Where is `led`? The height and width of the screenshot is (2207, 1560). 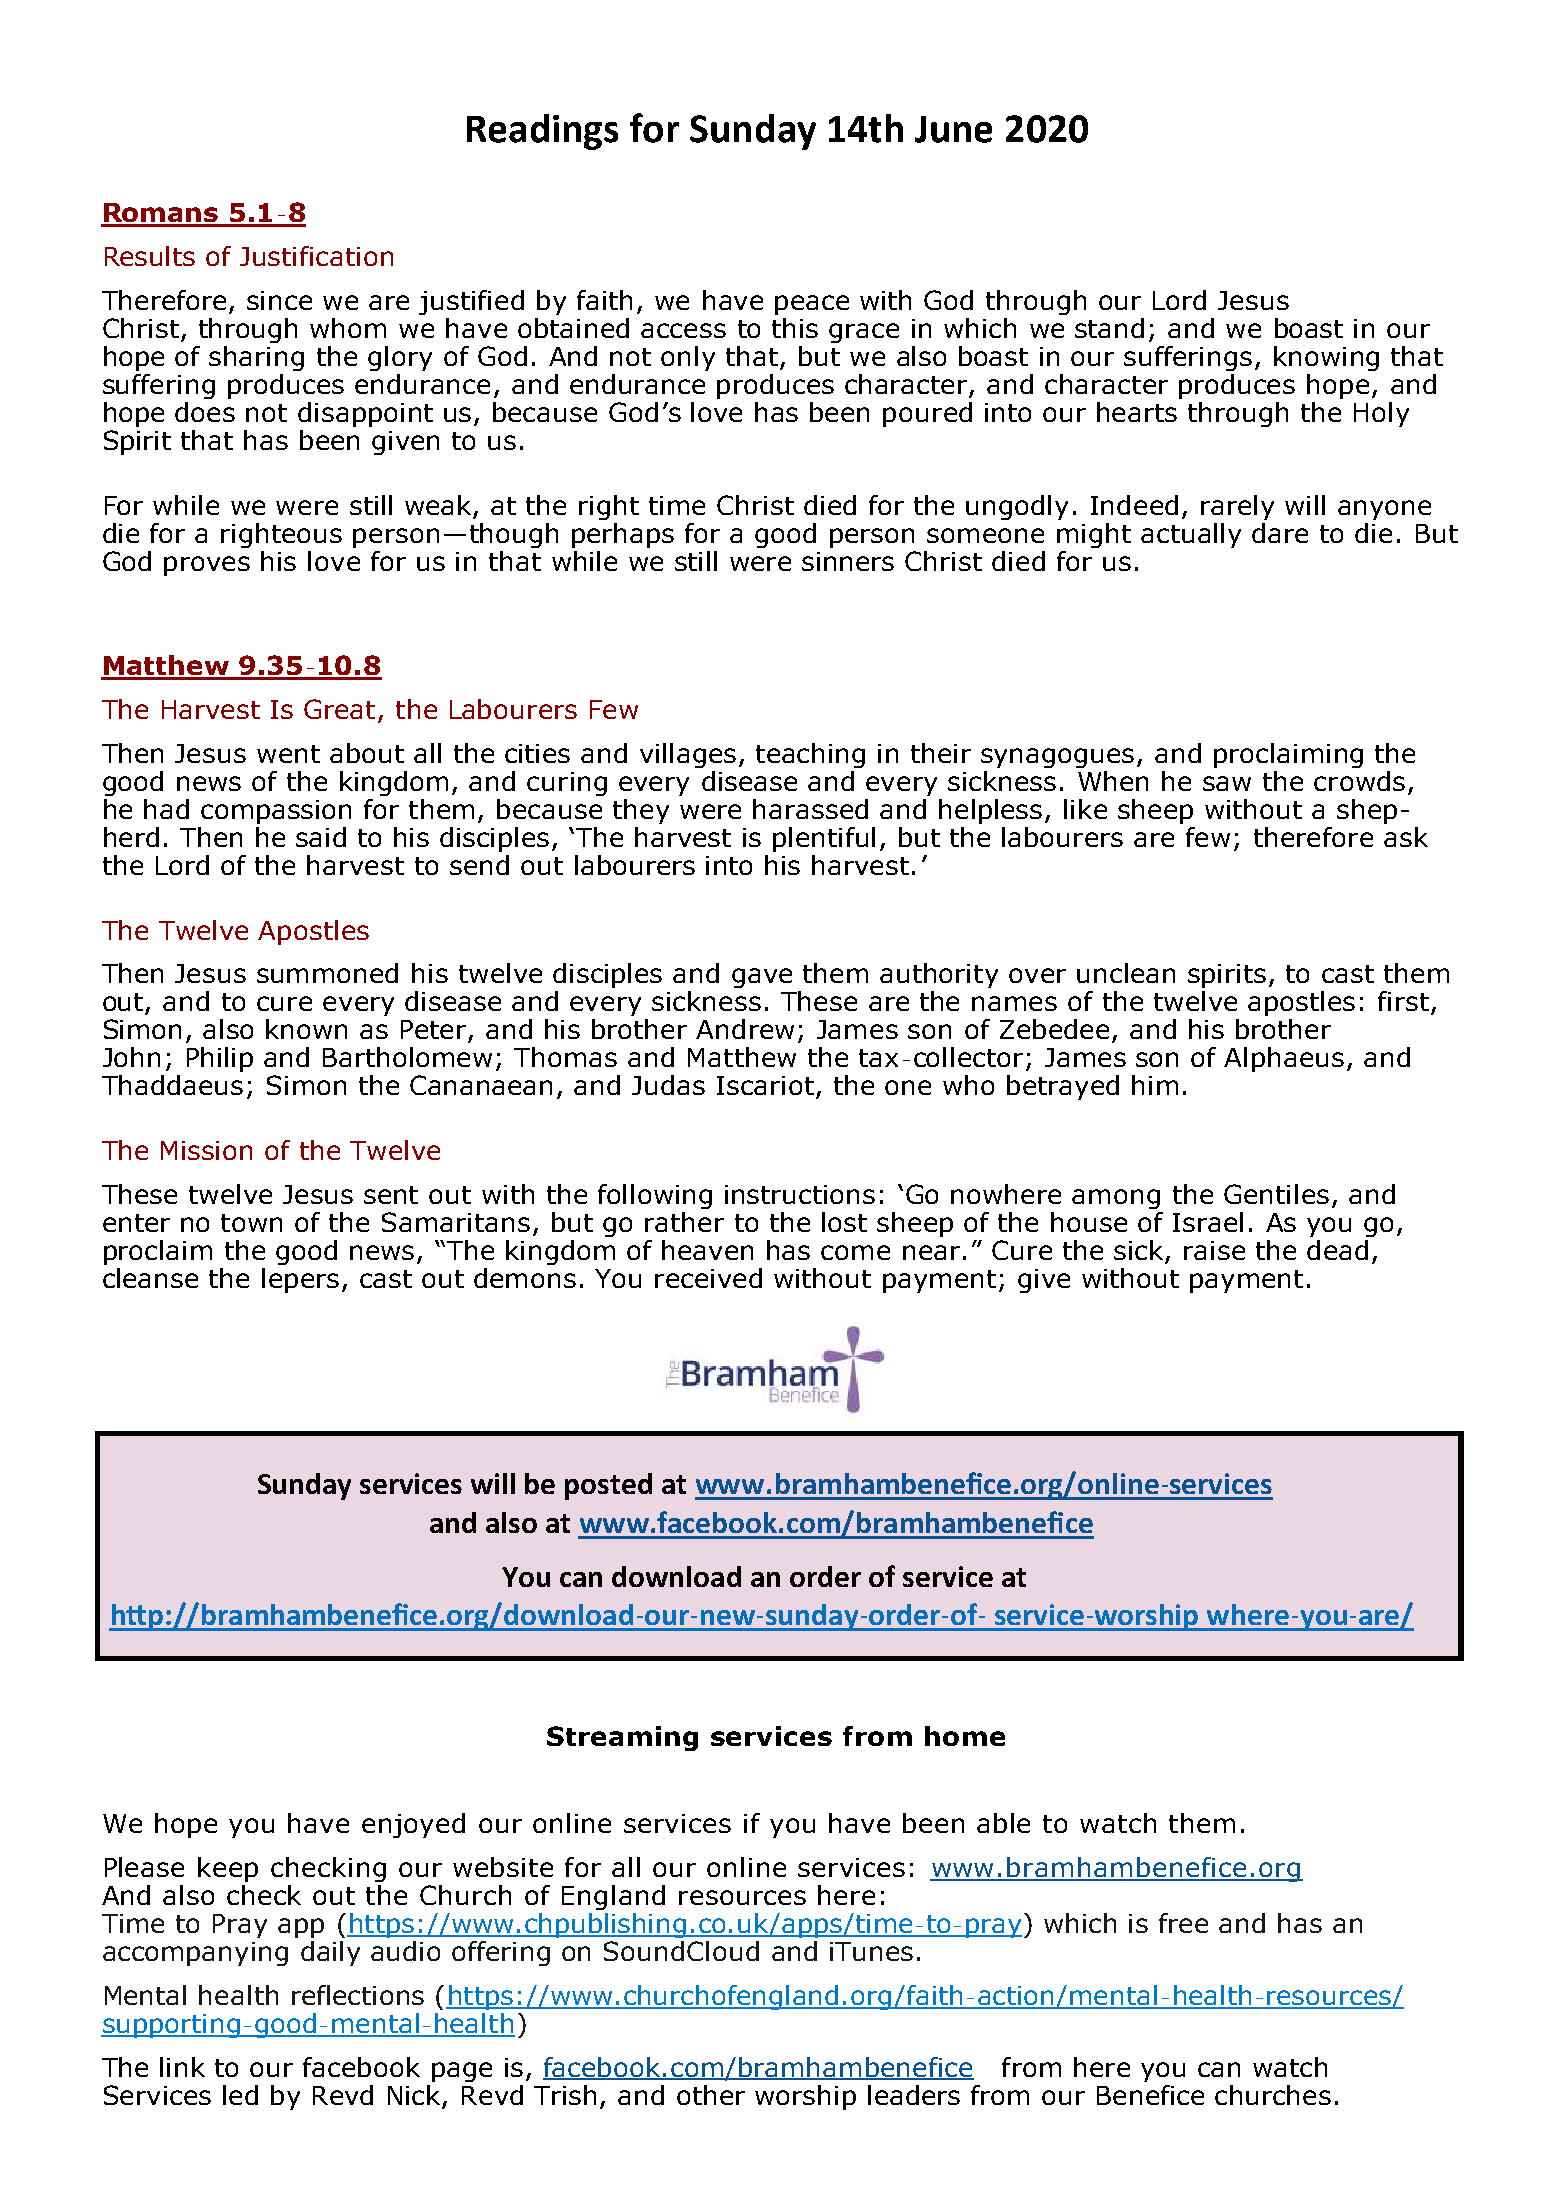
led is located at coordinates (240, 2095).
